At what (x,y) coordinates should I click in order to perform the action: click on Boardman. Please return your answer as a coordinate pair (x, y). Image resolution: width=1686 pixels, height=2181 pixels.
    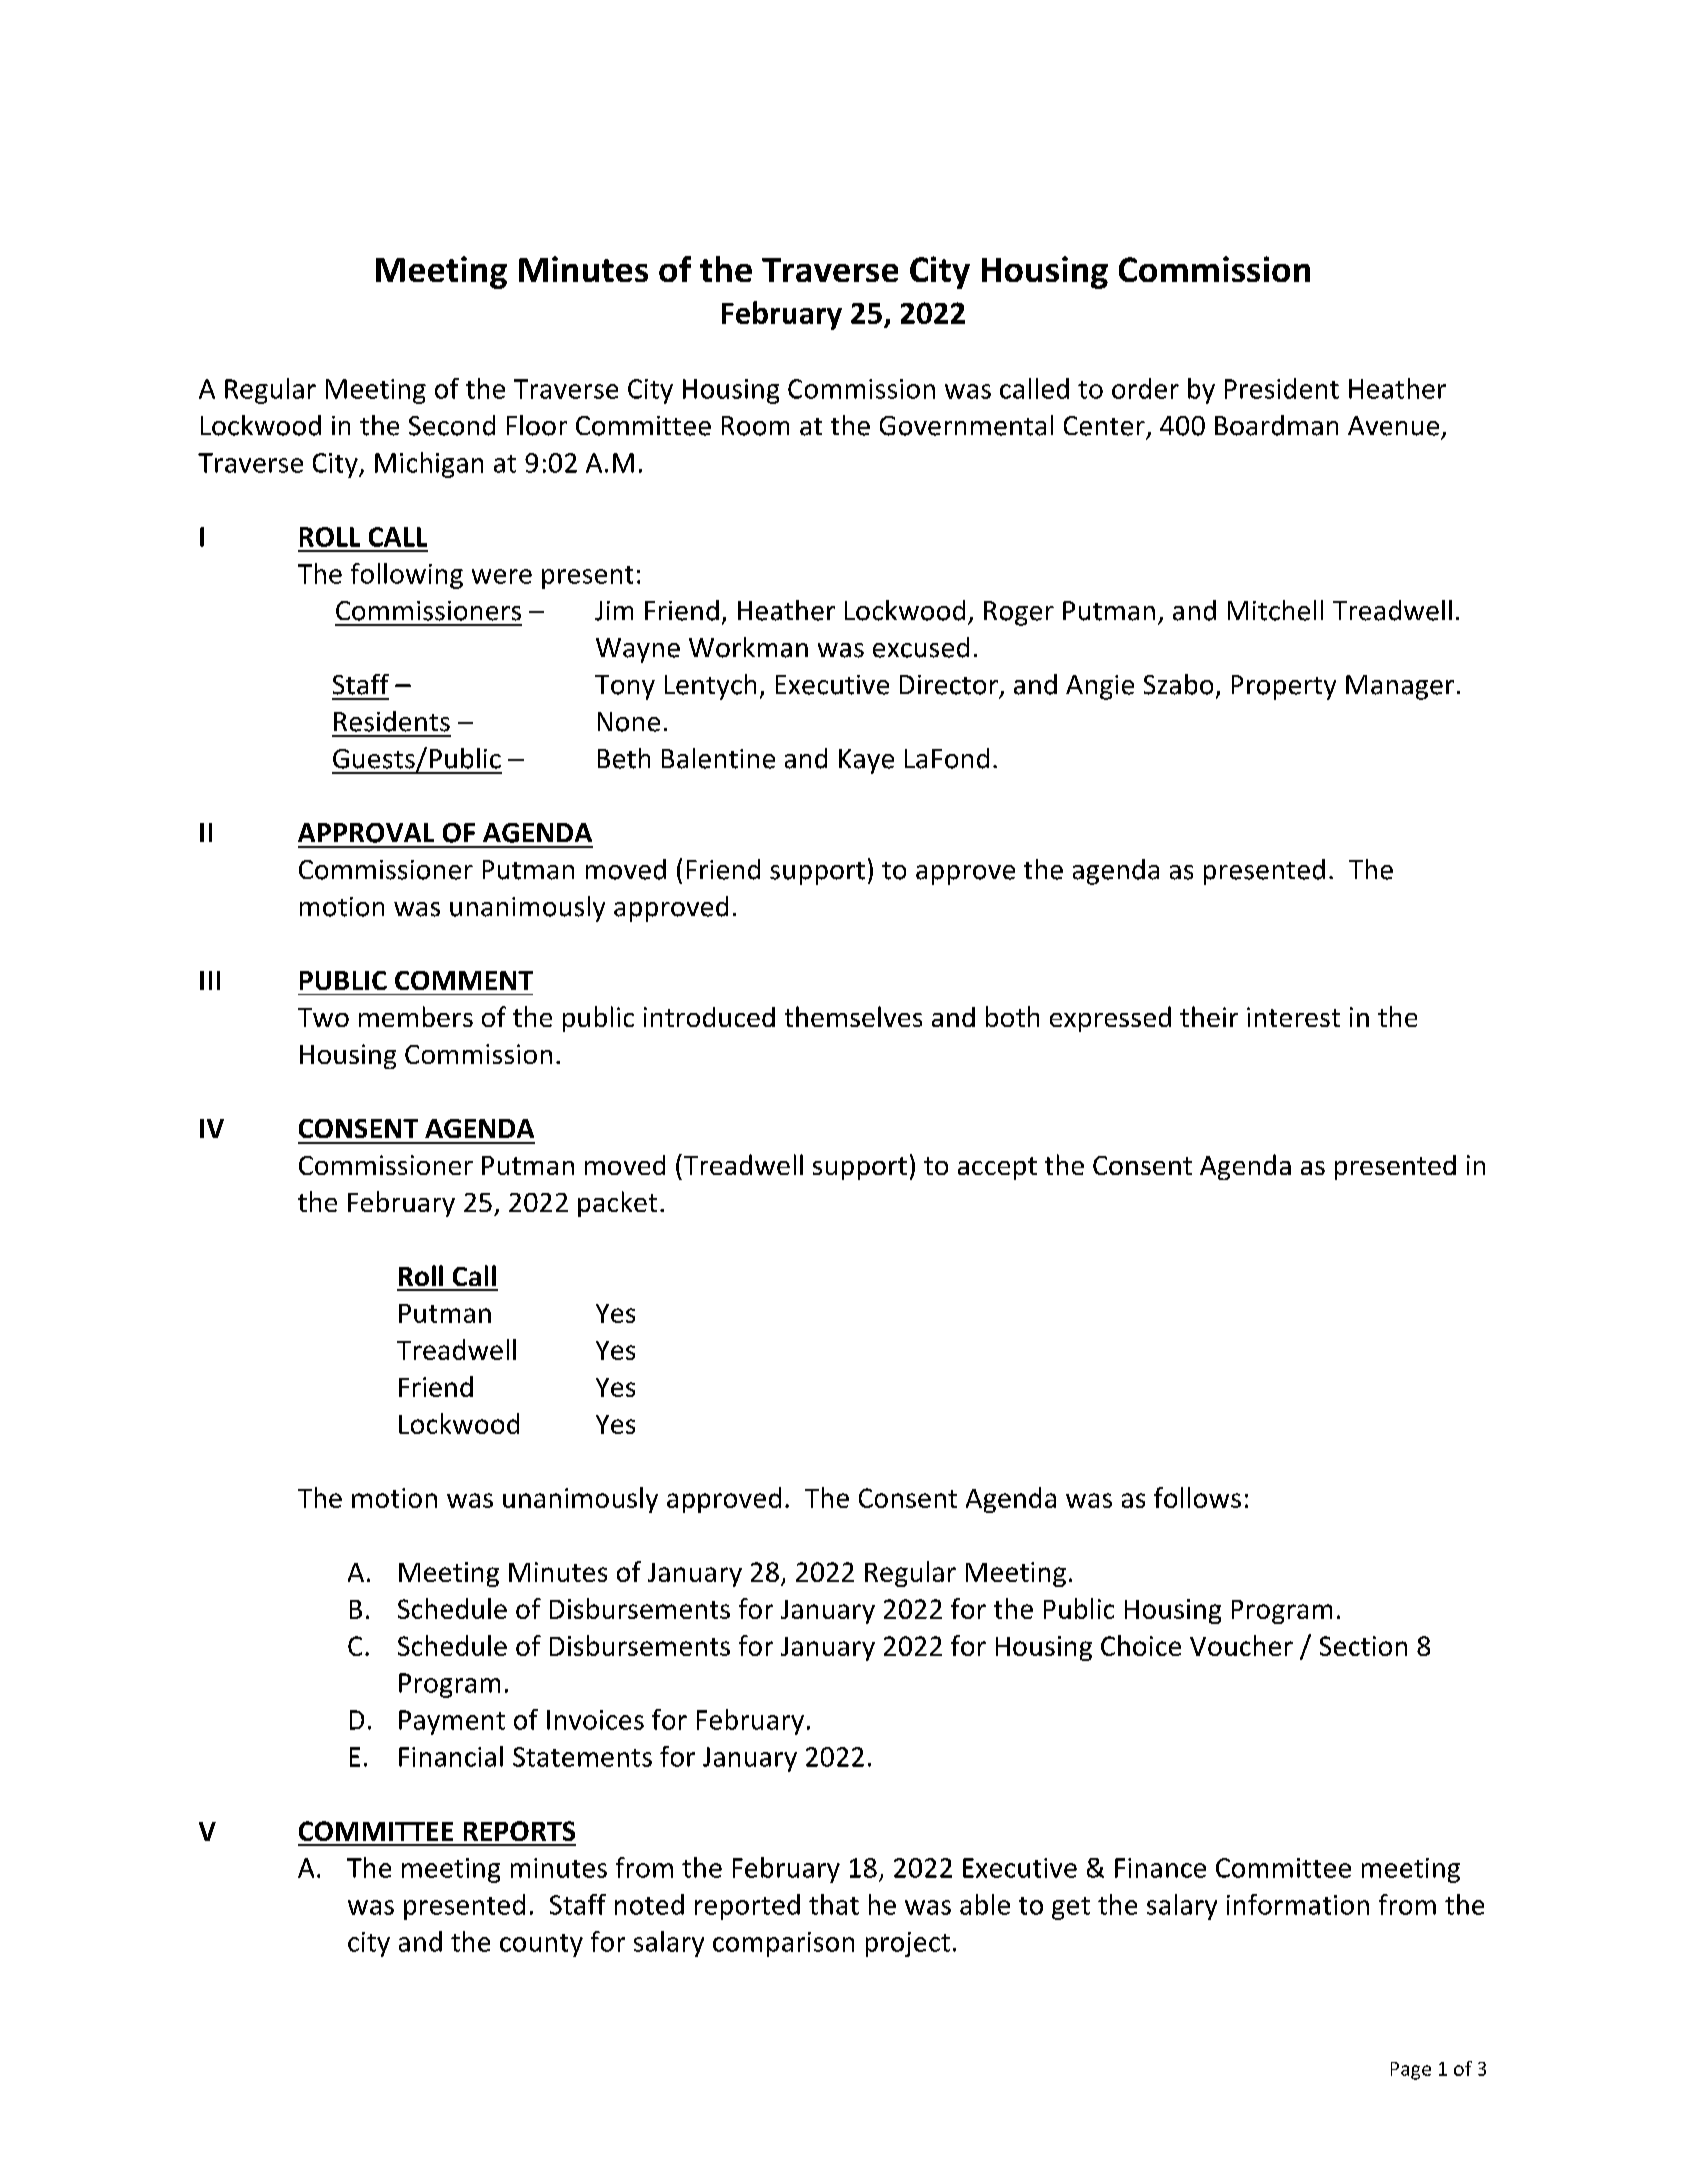
    Looking at the image, I should click on (1276, 425).
